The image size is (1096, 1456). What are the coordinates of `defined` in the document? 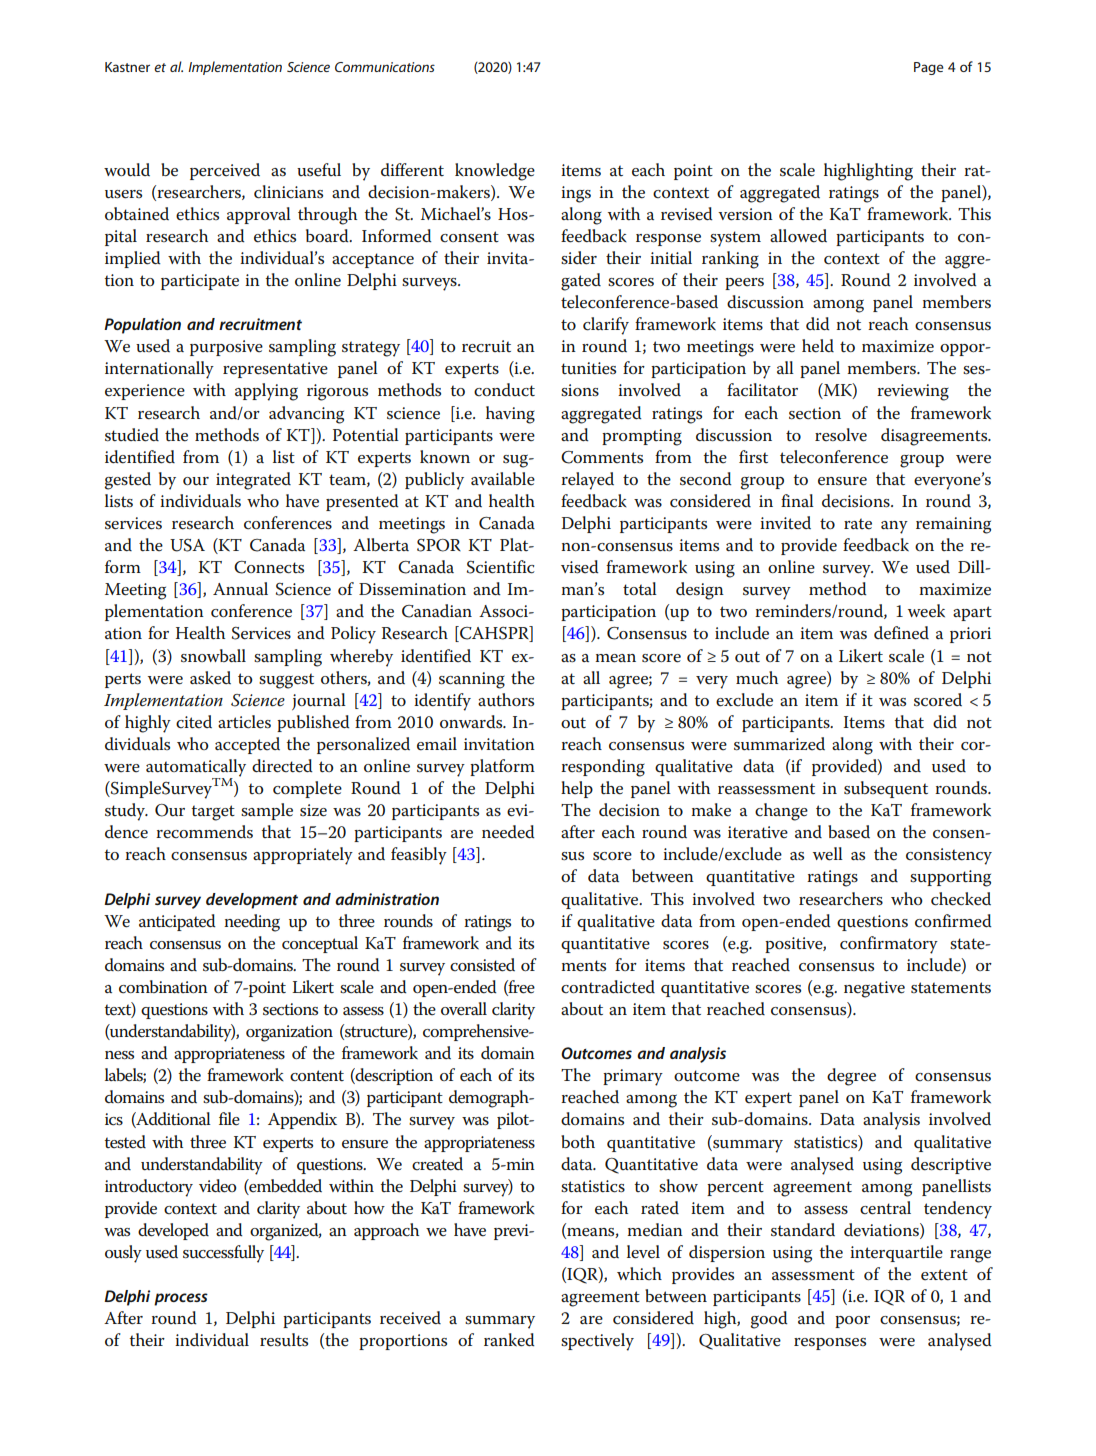 It's located at (901, 633).
